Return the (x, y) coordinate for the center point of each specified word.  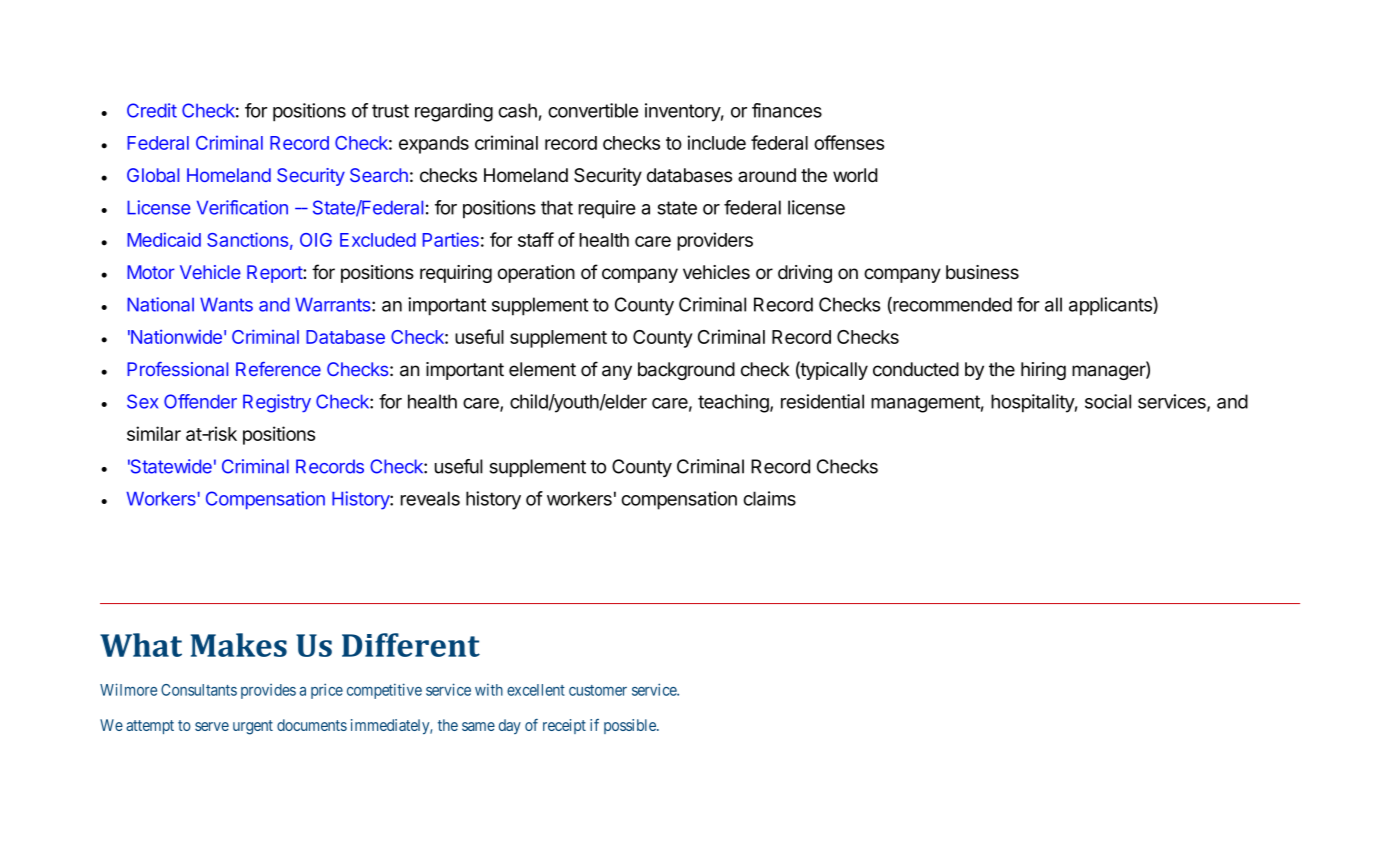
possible (631, 726)
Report (275, 274)
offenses (849, 142)
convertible (593, 110)
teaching (734, 403)
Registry (277, 403)
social (1108, 401)
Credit (152, 110)
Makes (239, 645)
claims (769, 498)
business (982, 272)
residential (822, 401)
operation (536, 274)
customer (598, 690)
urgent (253, 727)
